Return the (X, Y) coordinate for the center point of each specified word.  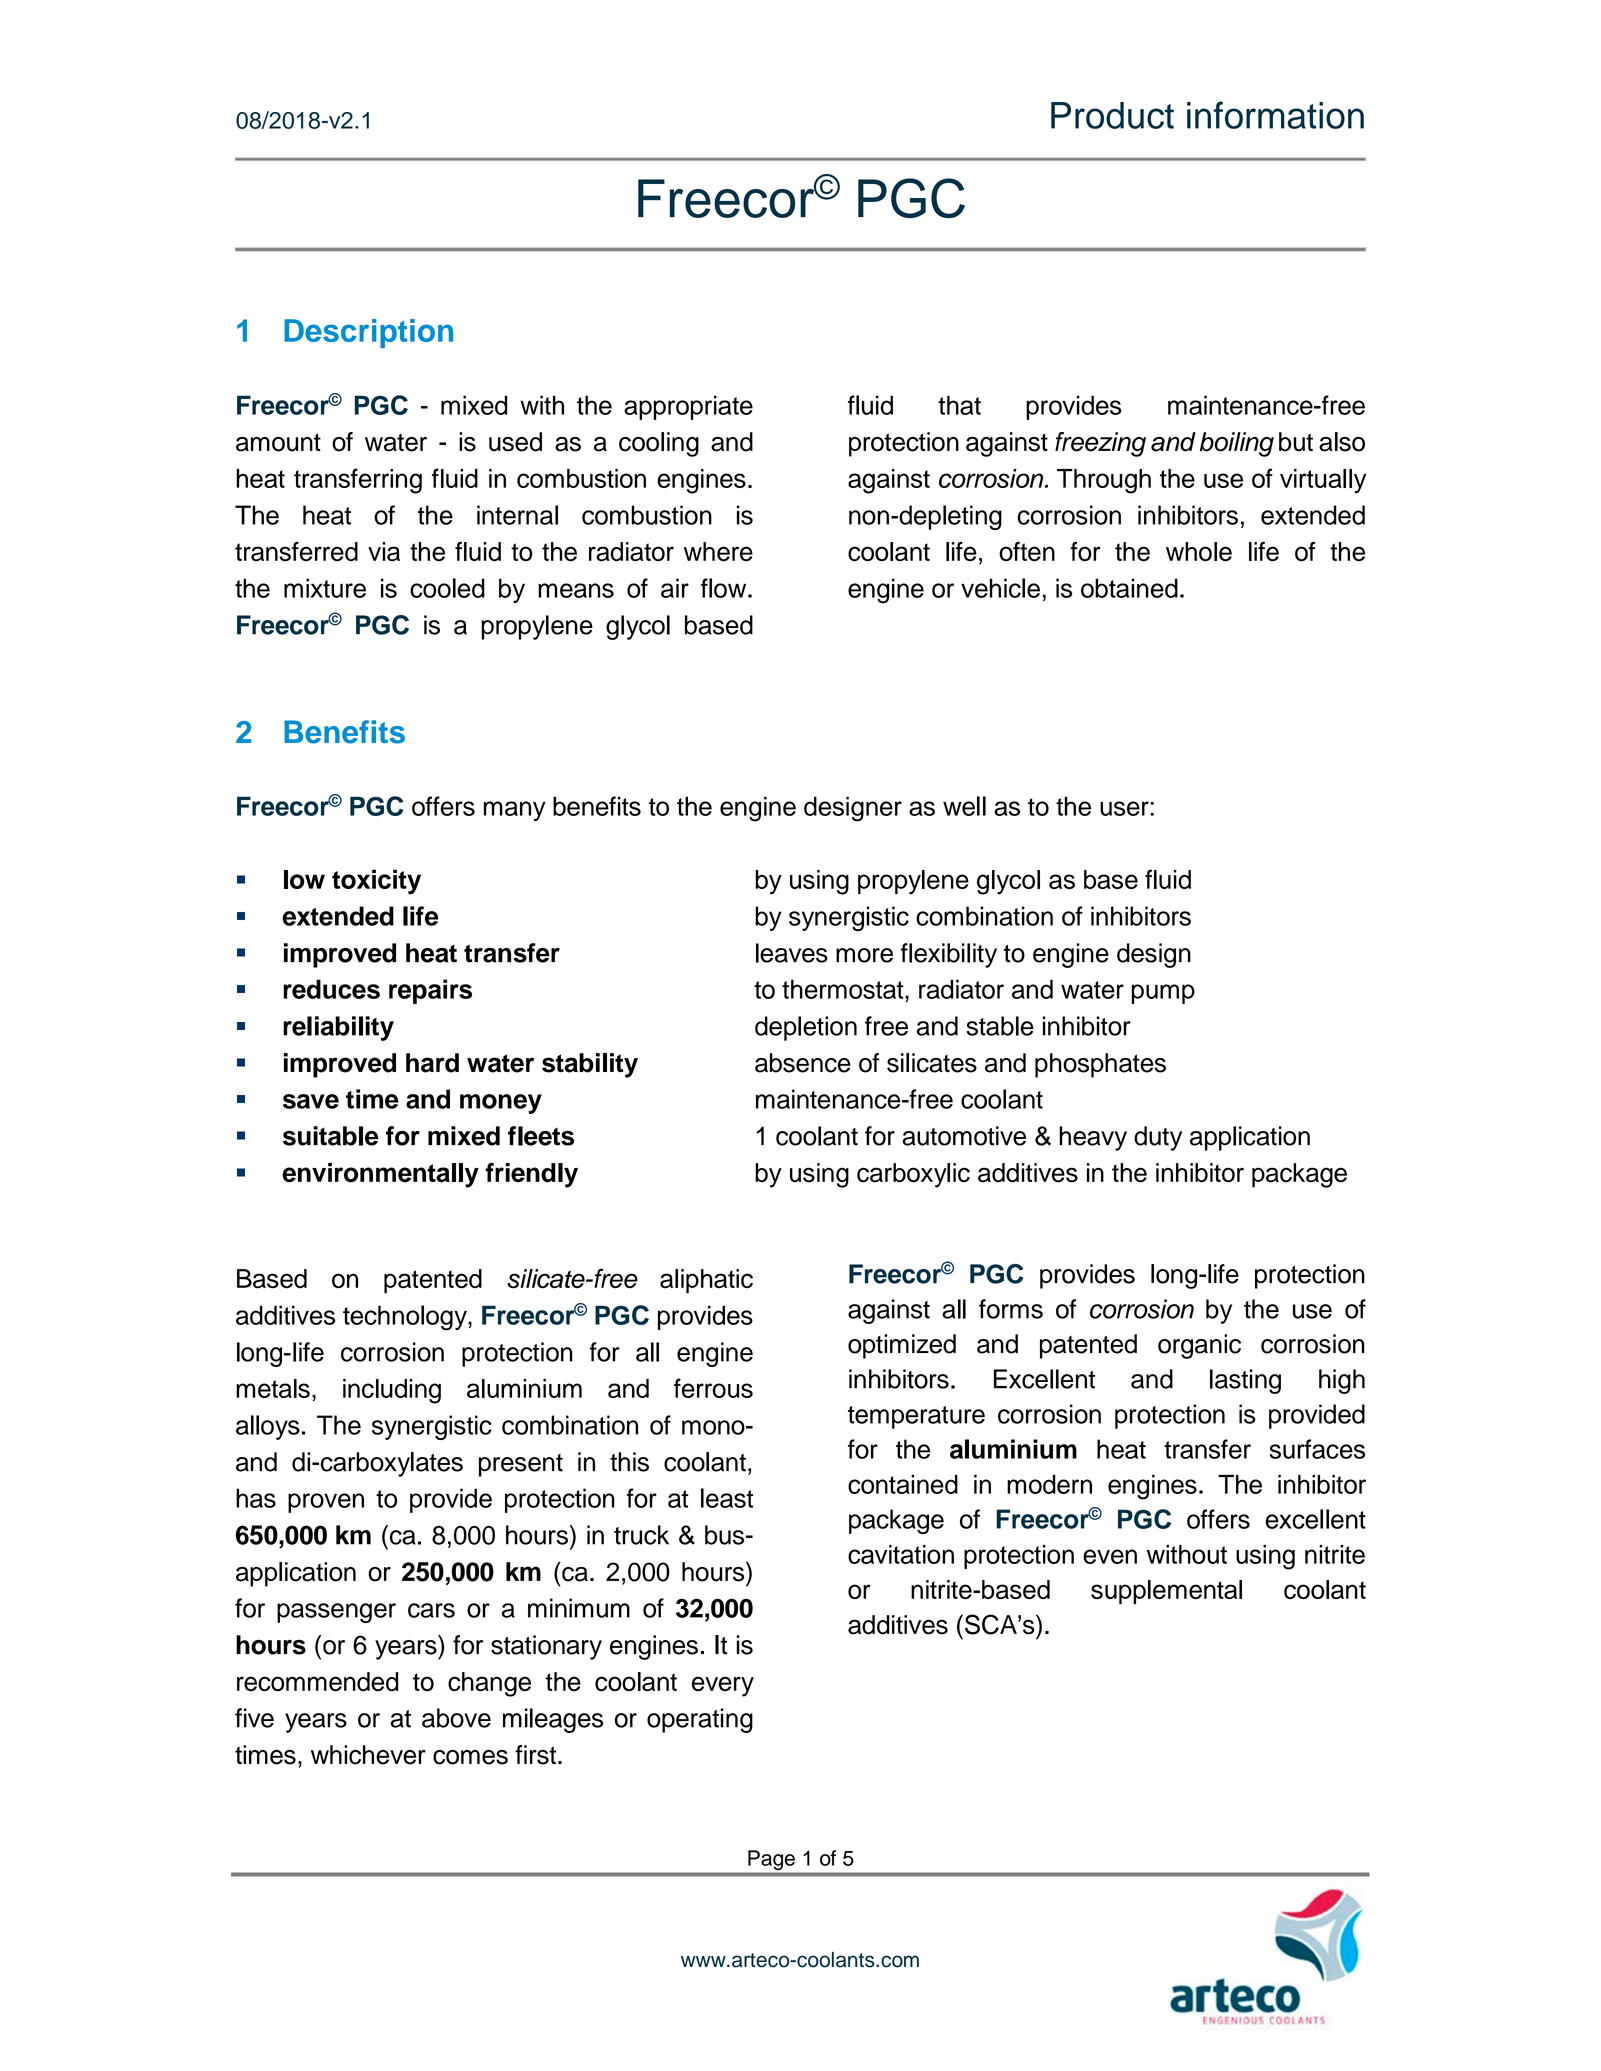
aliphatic (706, 1281)
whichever (368, 1755)
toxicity (376, 882)
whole (1199, 551)
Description (368, 333)
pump (1163, 994)
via (384, 551)
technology (406, 1318)
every (723, 1686)
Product (1112, 115)
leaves (792, 953)
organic (1199, 1346)
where (718, 551)
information (1275, 115)
